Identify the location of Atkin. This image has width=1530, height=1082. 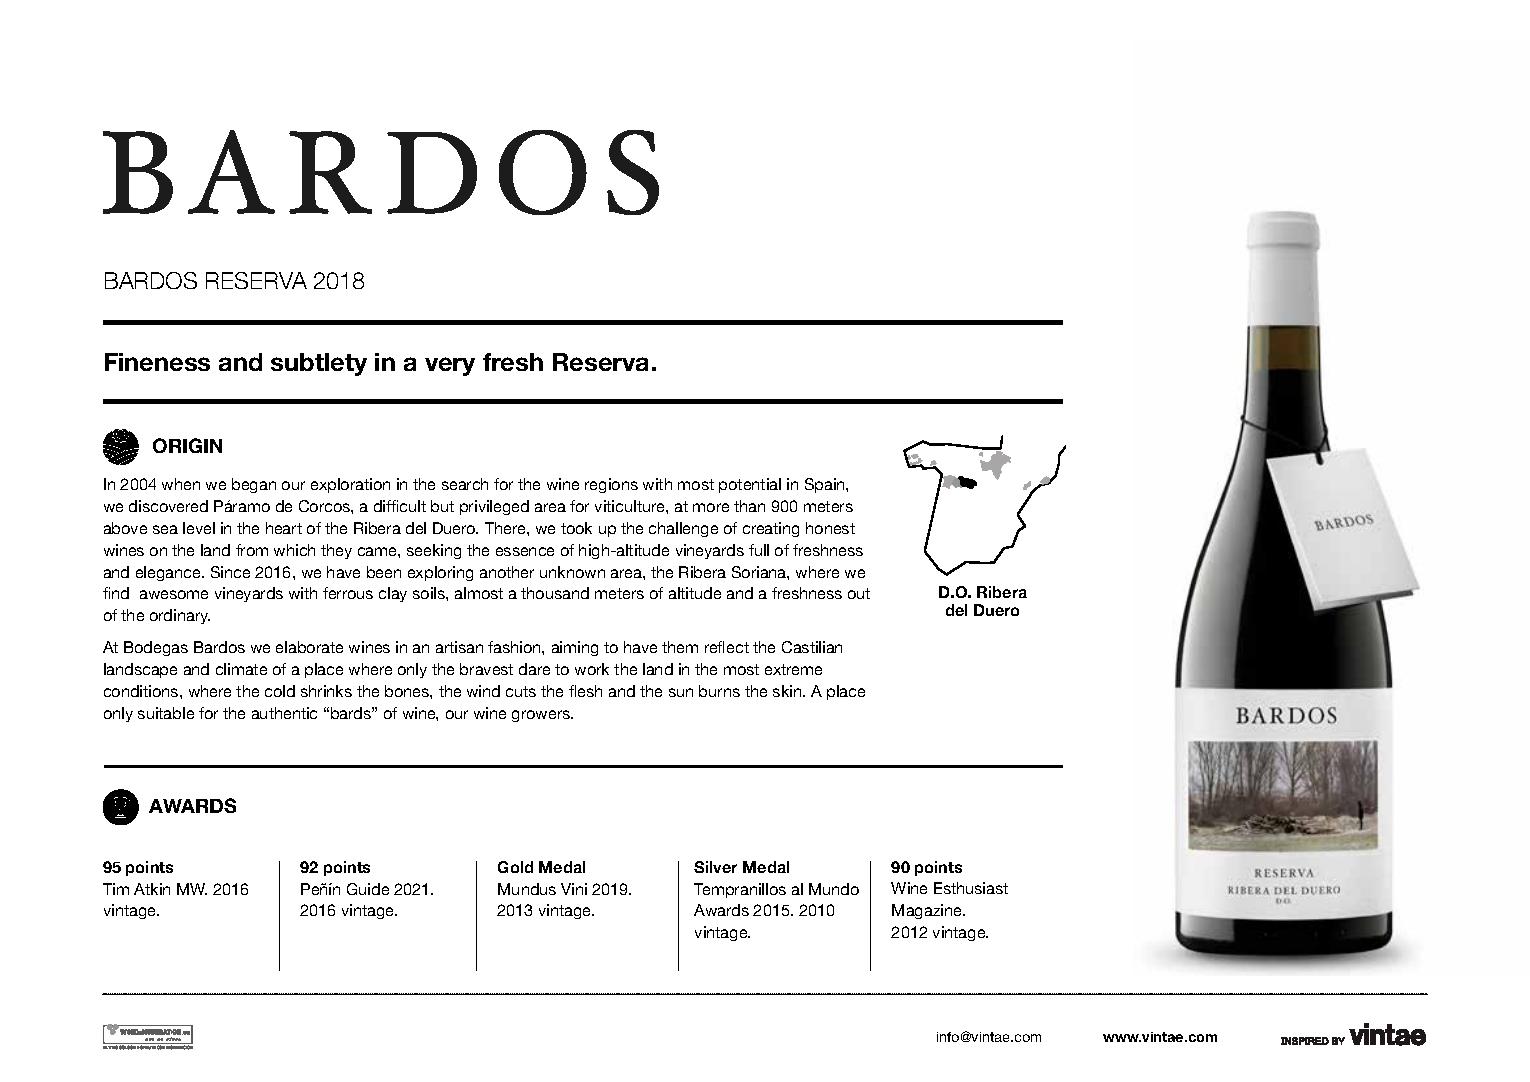
(152, 889).
